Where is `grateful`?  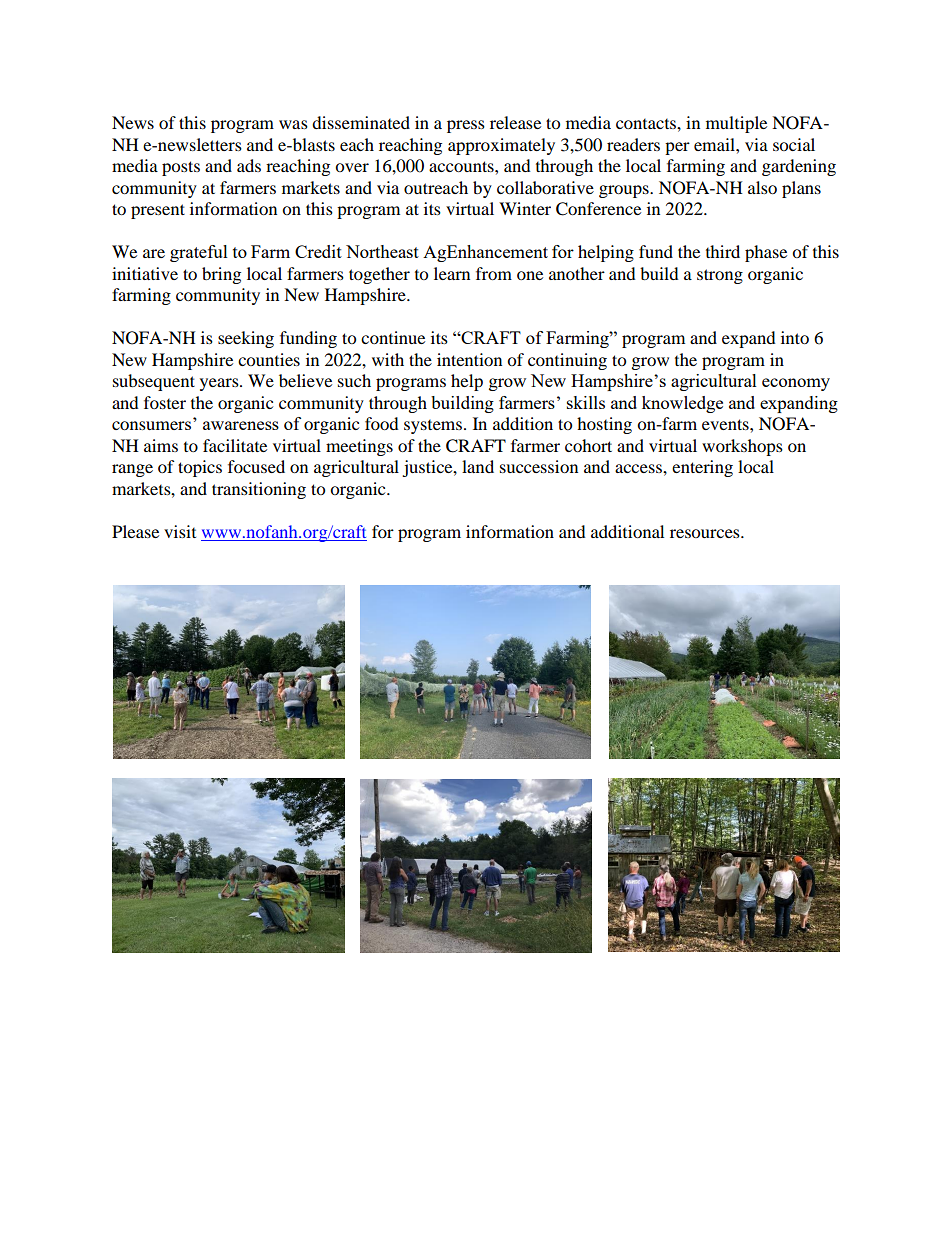 grateful is located at coordinates (199, 253).
